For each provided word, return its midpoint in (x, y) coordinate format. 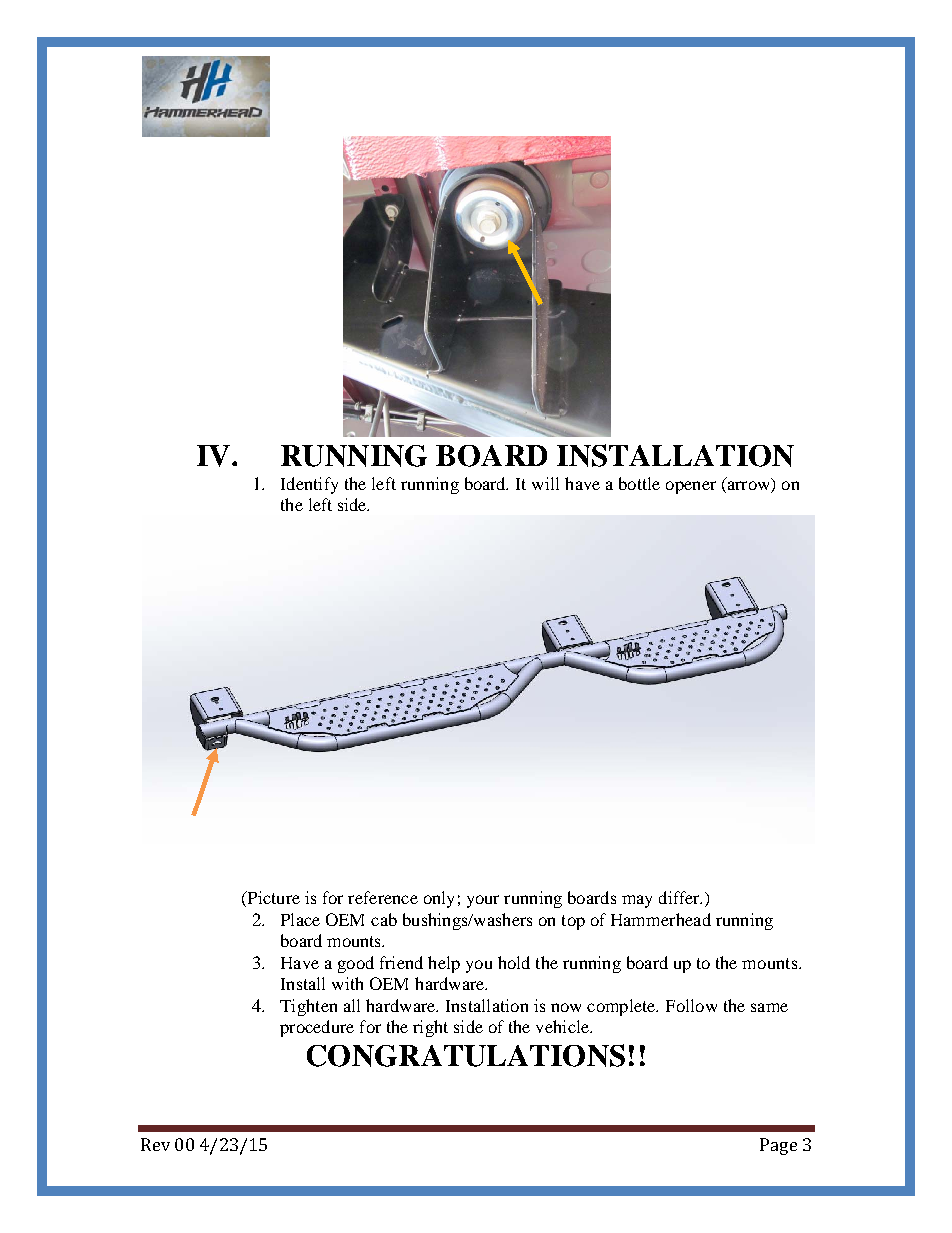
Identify (309, 485)
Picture (272, 899)
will (545, 483)
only (439, 899)
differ (680, 897)
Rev (155, 1144)
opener (691, 487)
